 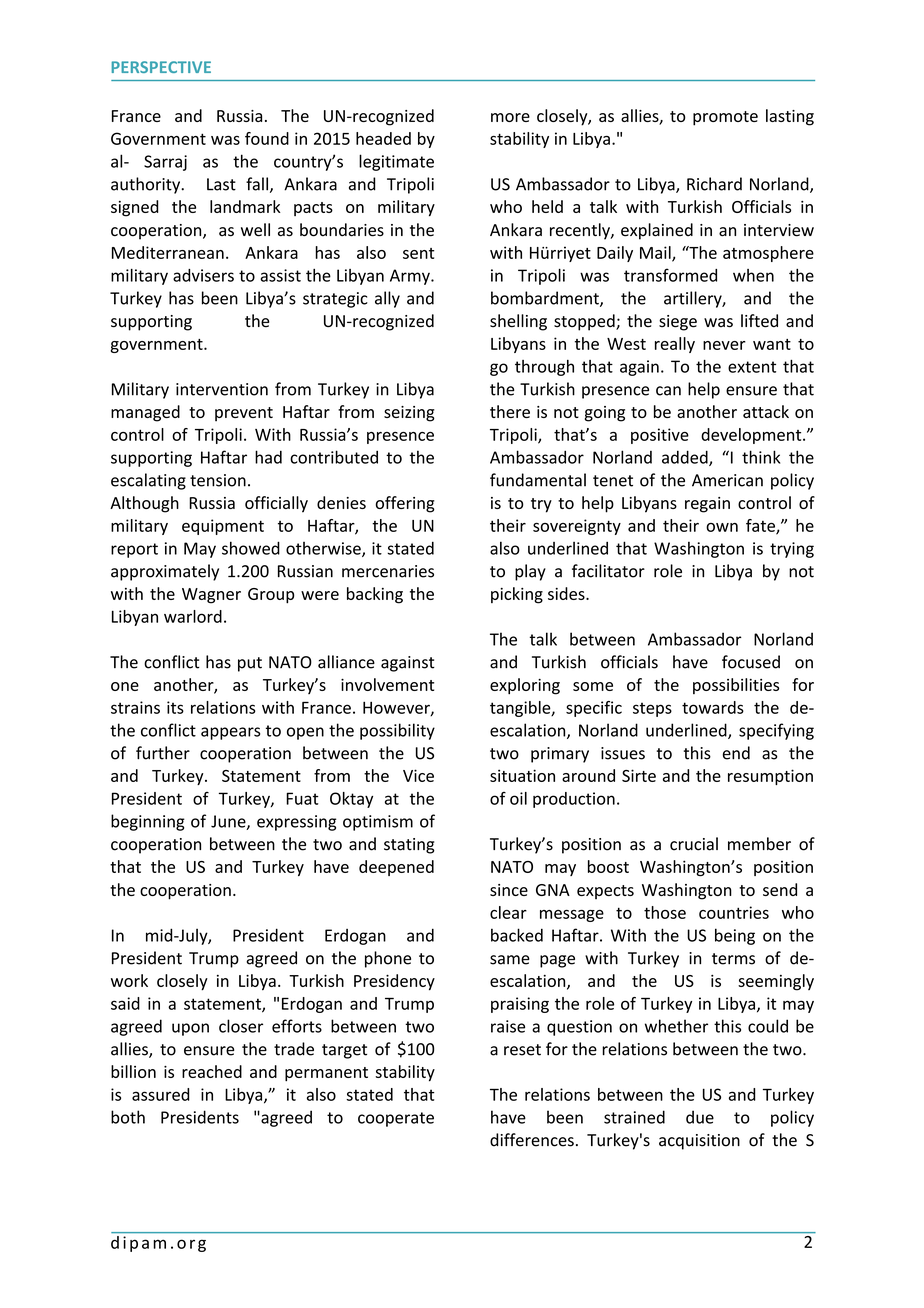 I want to click on promote, so click(x=725, y=118).
